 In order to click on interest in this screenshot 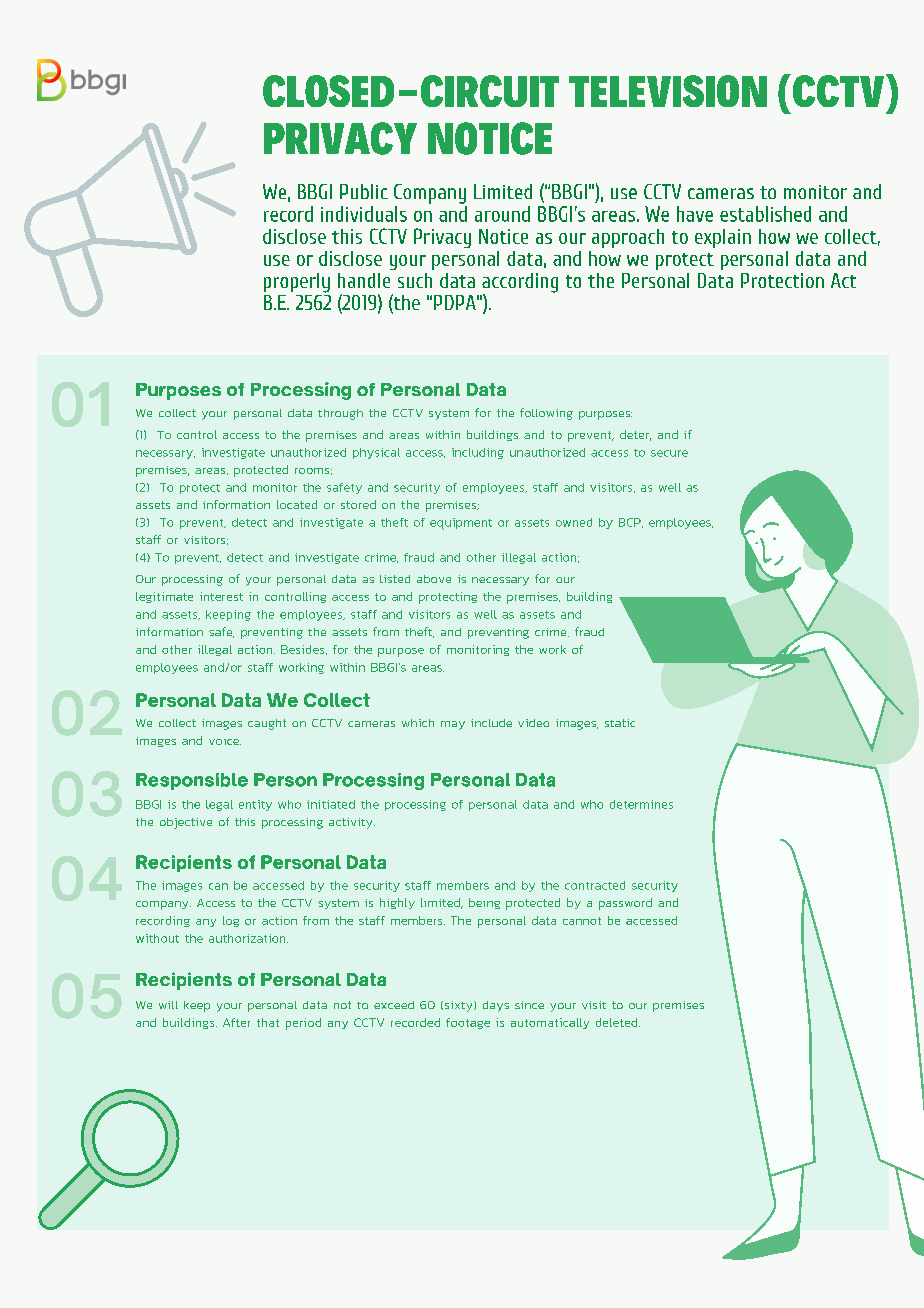, I will do `click(221, 596)`.
